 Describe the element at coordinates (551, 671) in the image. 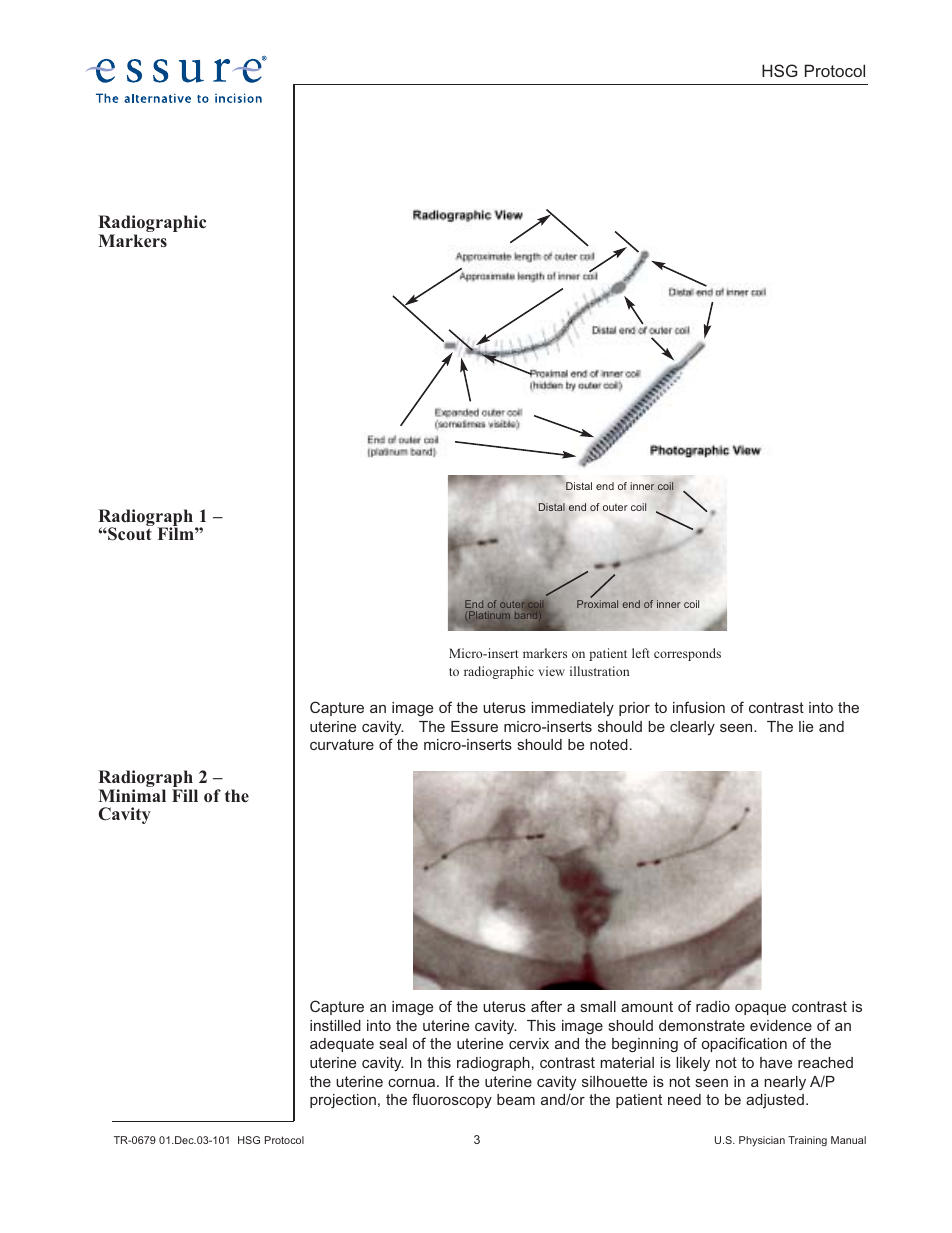

I see `view` at that location.
